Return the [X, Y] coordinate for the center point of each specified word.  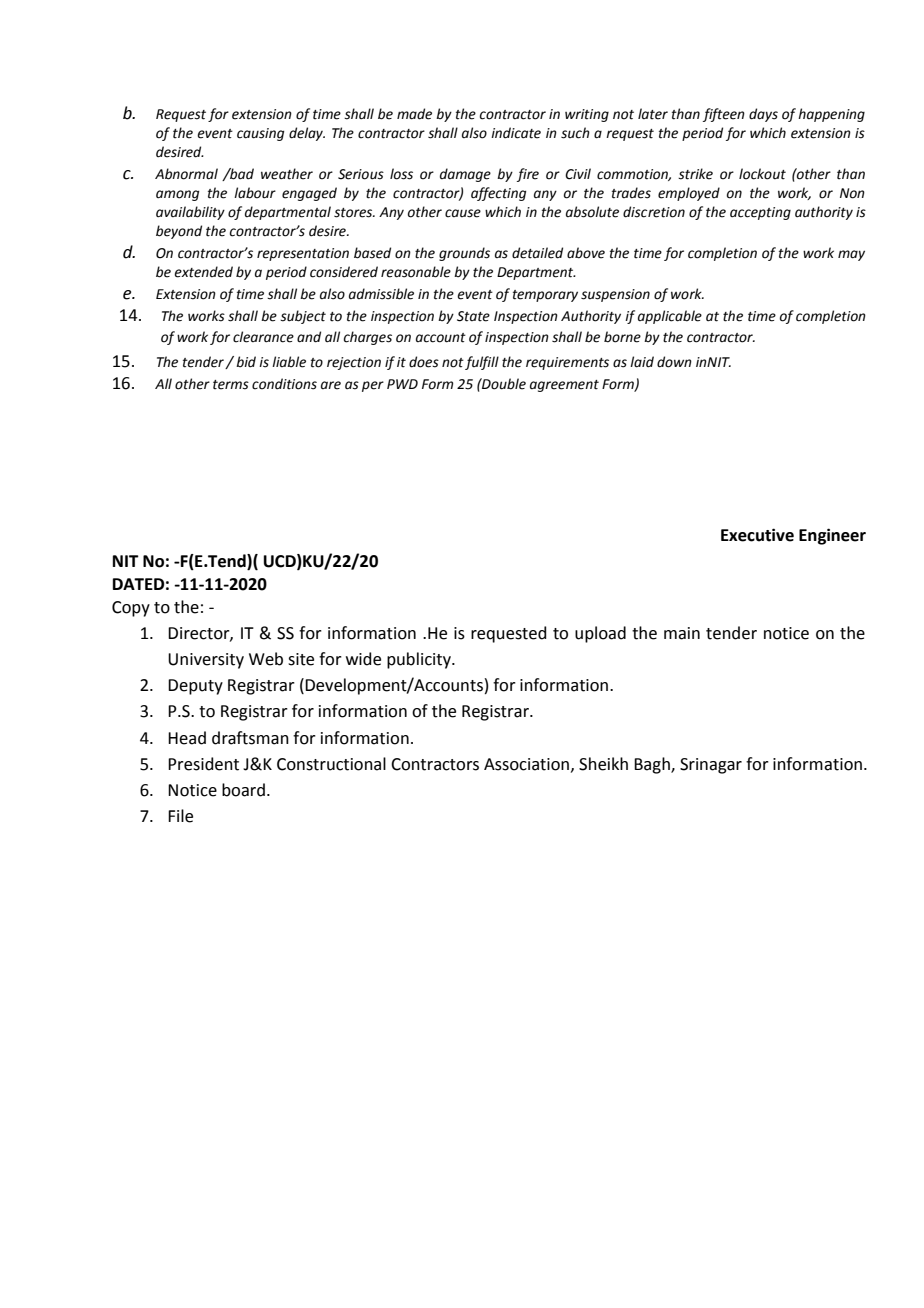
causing [260, 134]
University [206, 661]
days [763, 115]
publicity [420, 660]
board [243, 790]
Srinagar [711, 766]
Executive [757, 535]
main [682, 633]
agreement [564, 386]
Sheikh [603, 764]
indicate [516, 133]
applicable [670, 317]
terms [231, 385]
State [473, 316]
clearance [263, 337]
